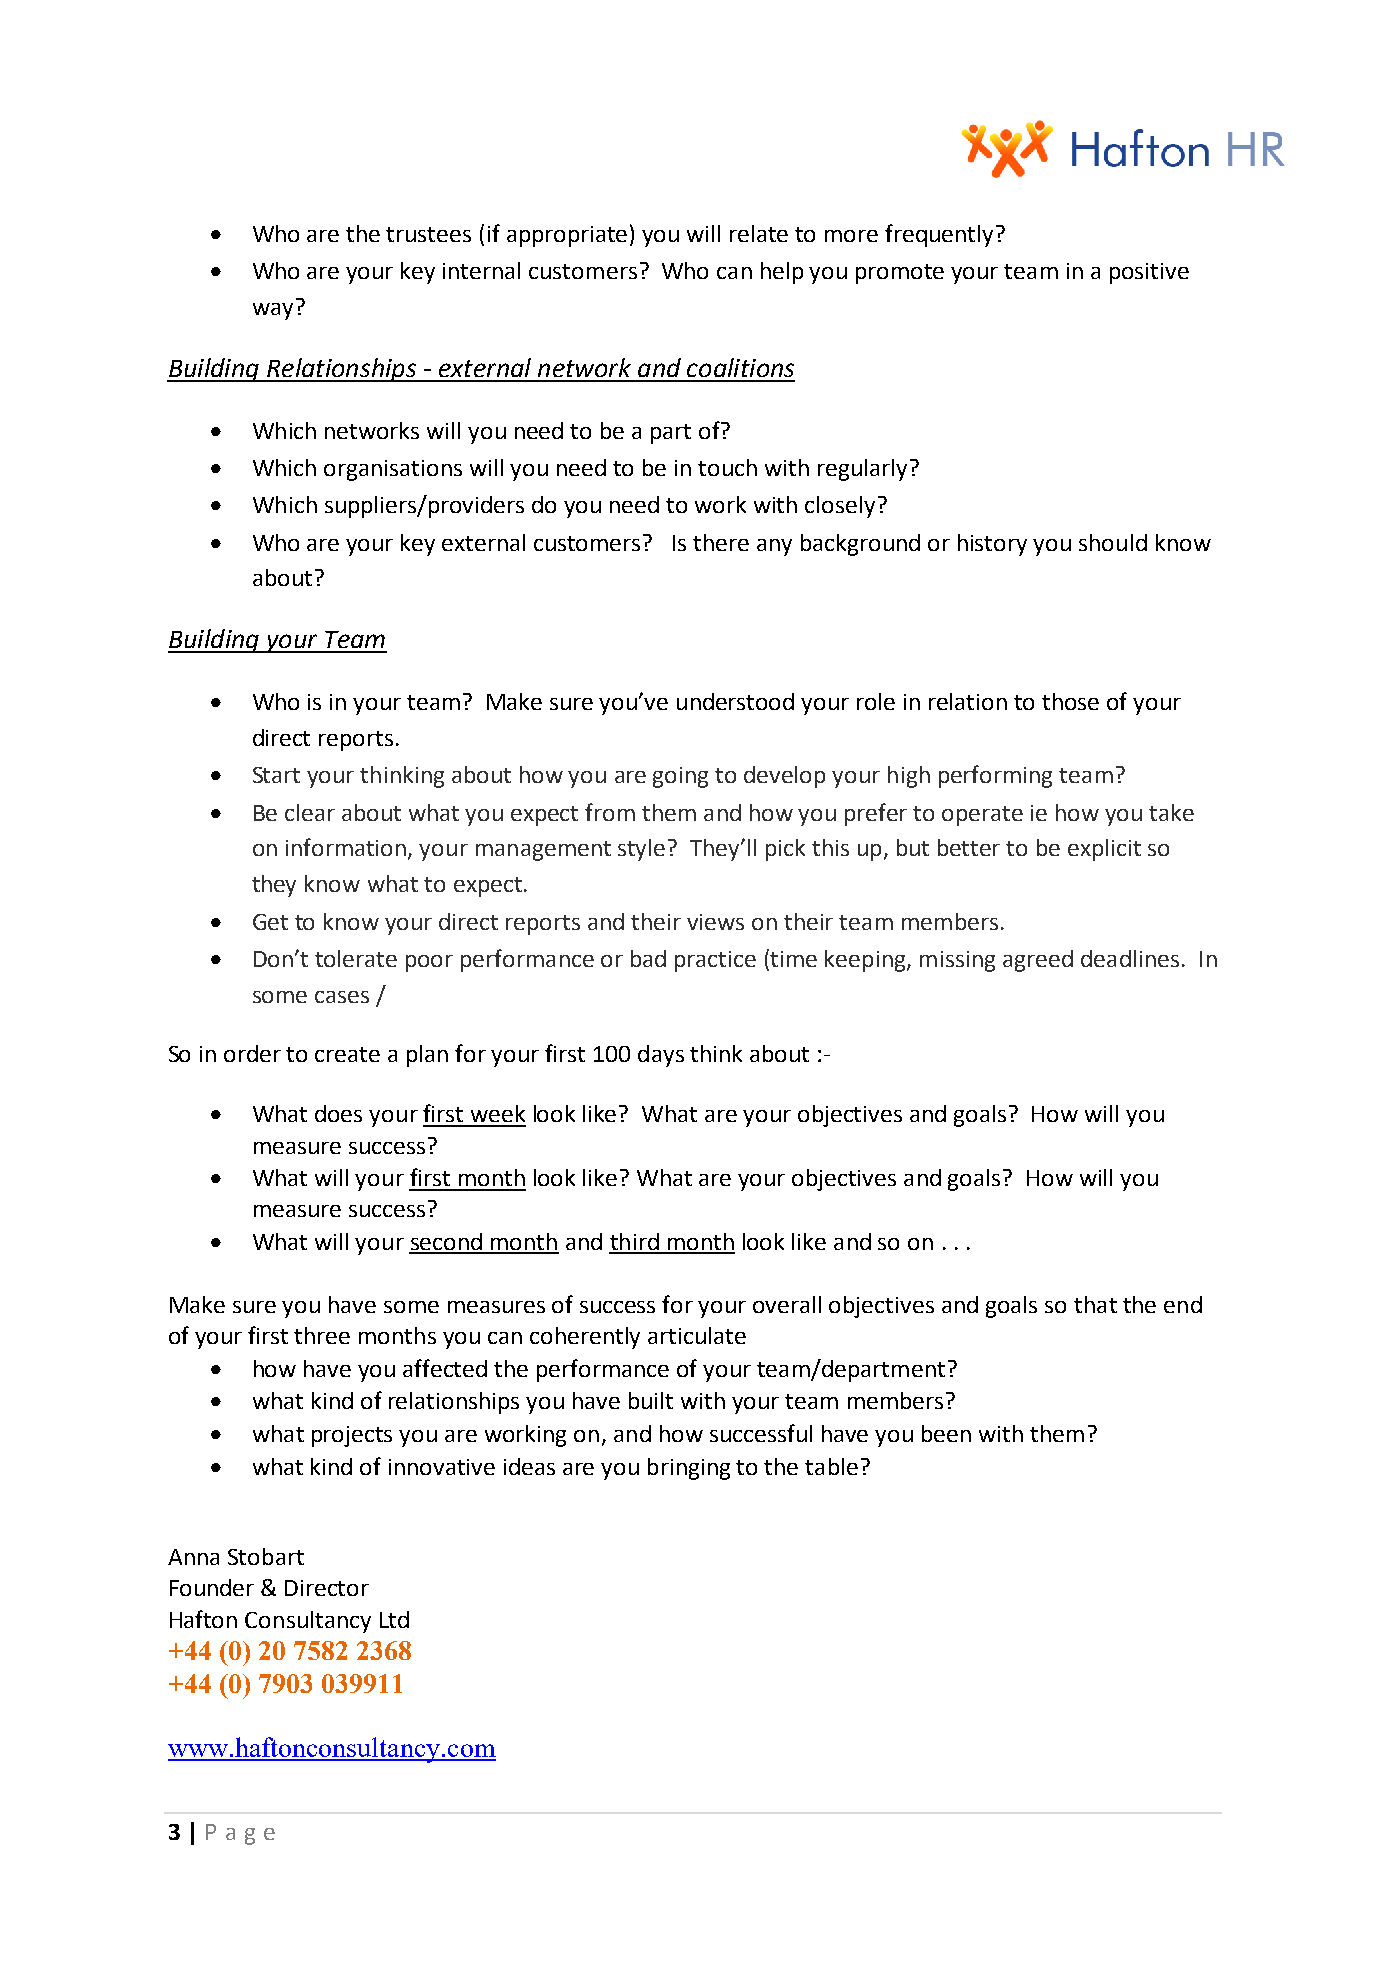 This page has width=1386, height=1961. Describe the element at coordinates (1038, 961) in the page. I see `agreed` at that location.
